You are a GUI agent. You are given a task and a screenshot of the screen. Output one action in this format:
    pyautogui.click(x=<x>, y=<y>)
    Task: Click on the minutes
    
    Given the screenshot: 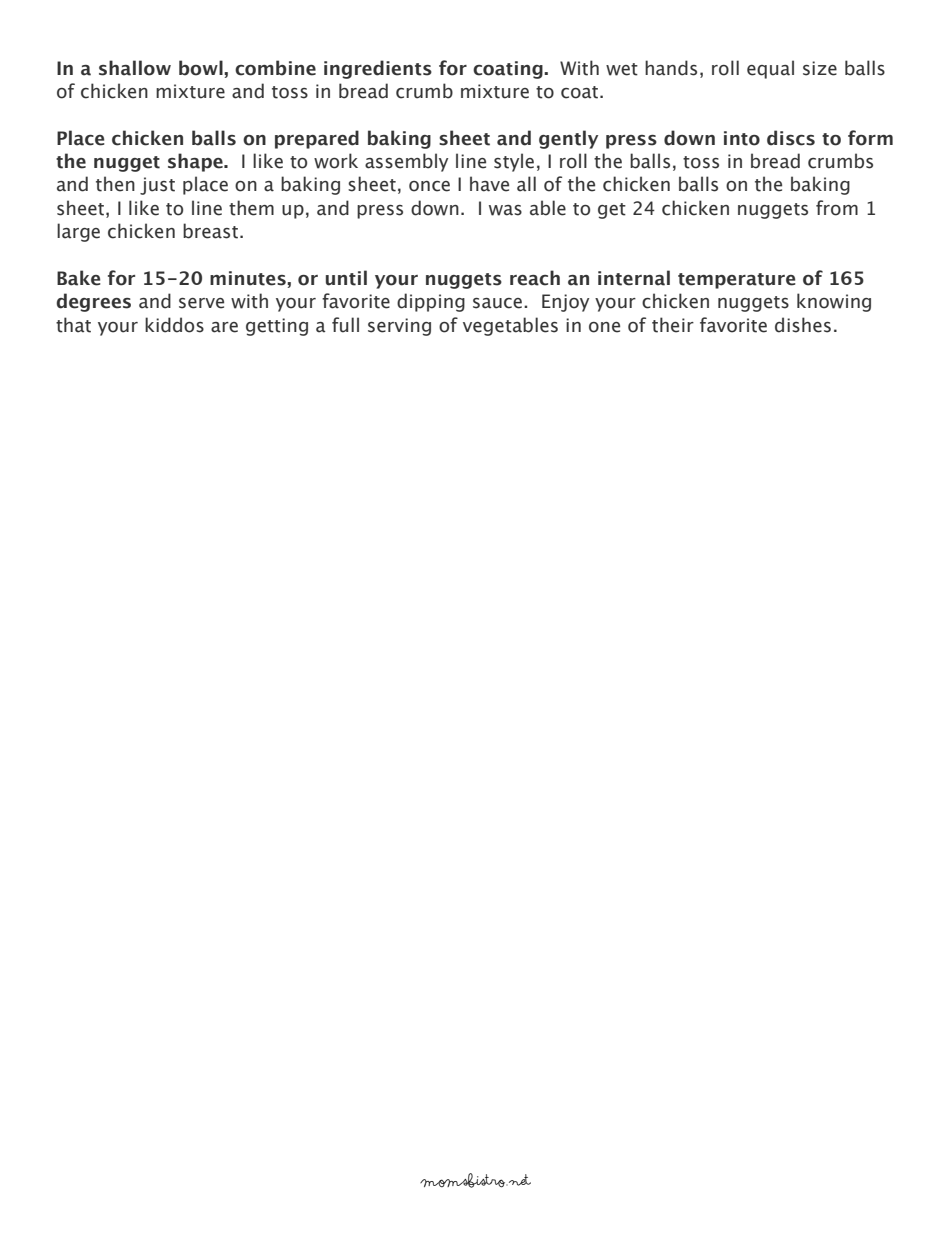 What is the action you would take?
    pyautogui.click(x=249, y=278)
